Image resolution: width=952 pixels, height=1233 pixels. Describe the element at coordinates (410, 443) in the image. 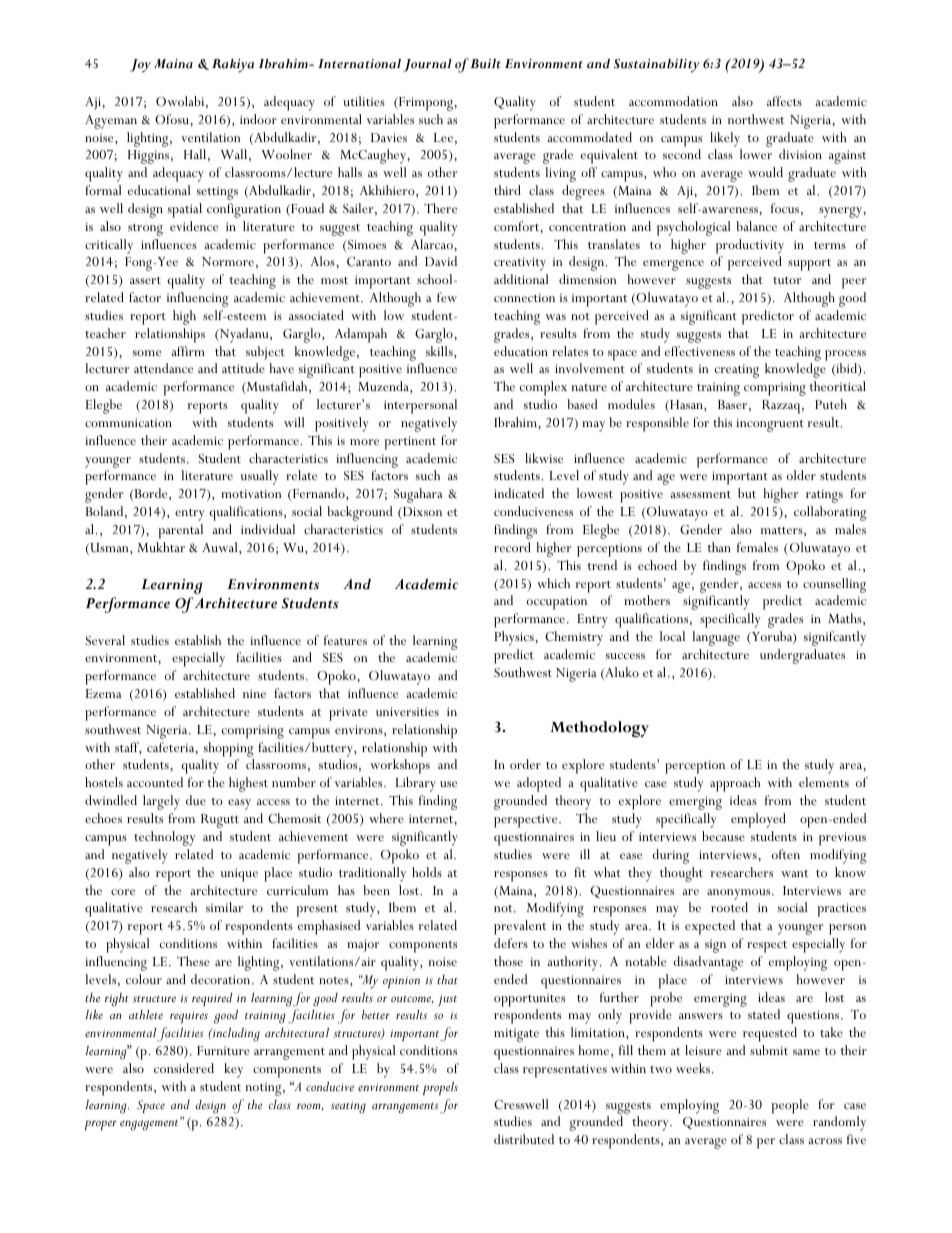

I see `pertinent` at that location.
